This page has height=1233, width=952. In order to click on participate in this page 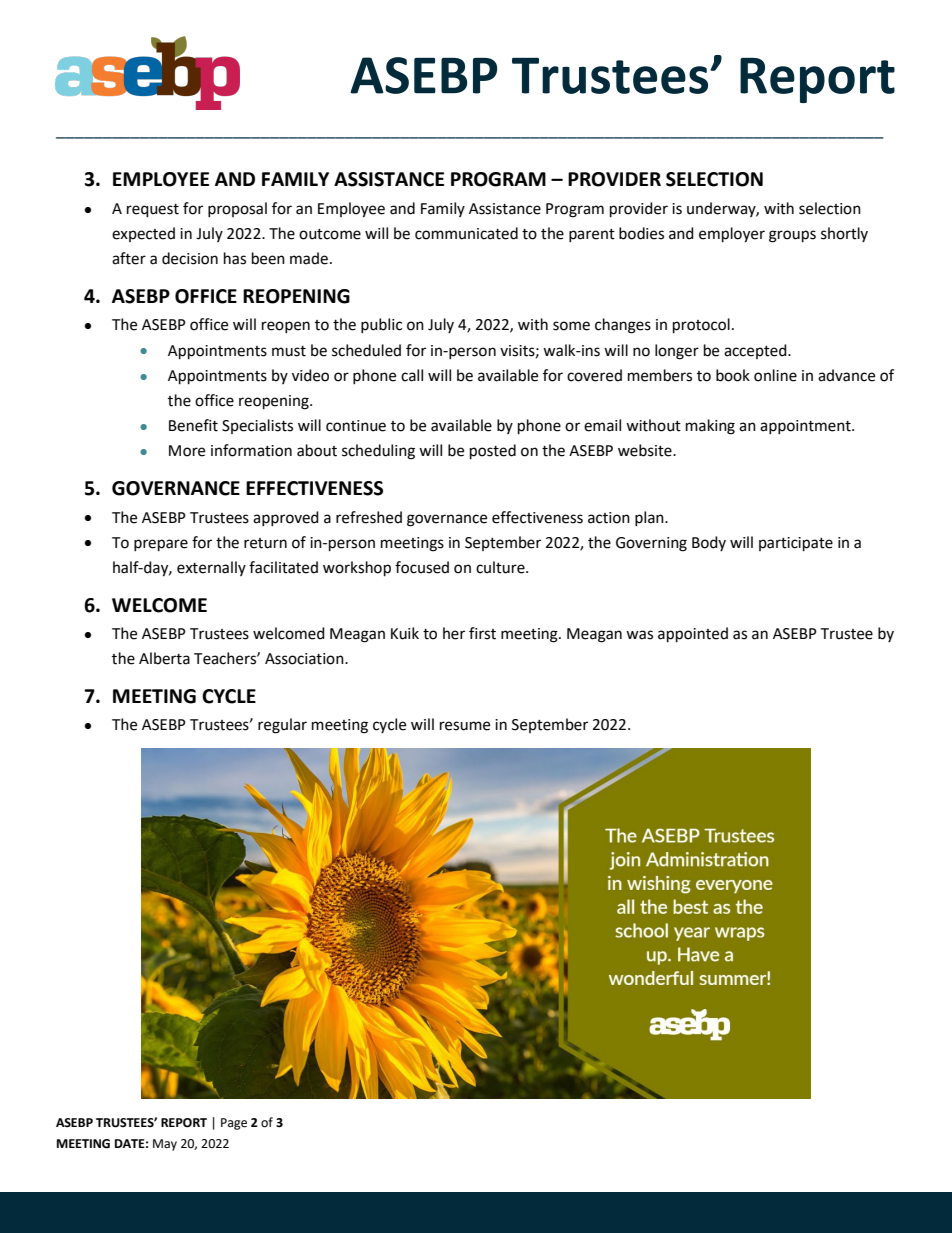, I will do `click(796, 544)`.
